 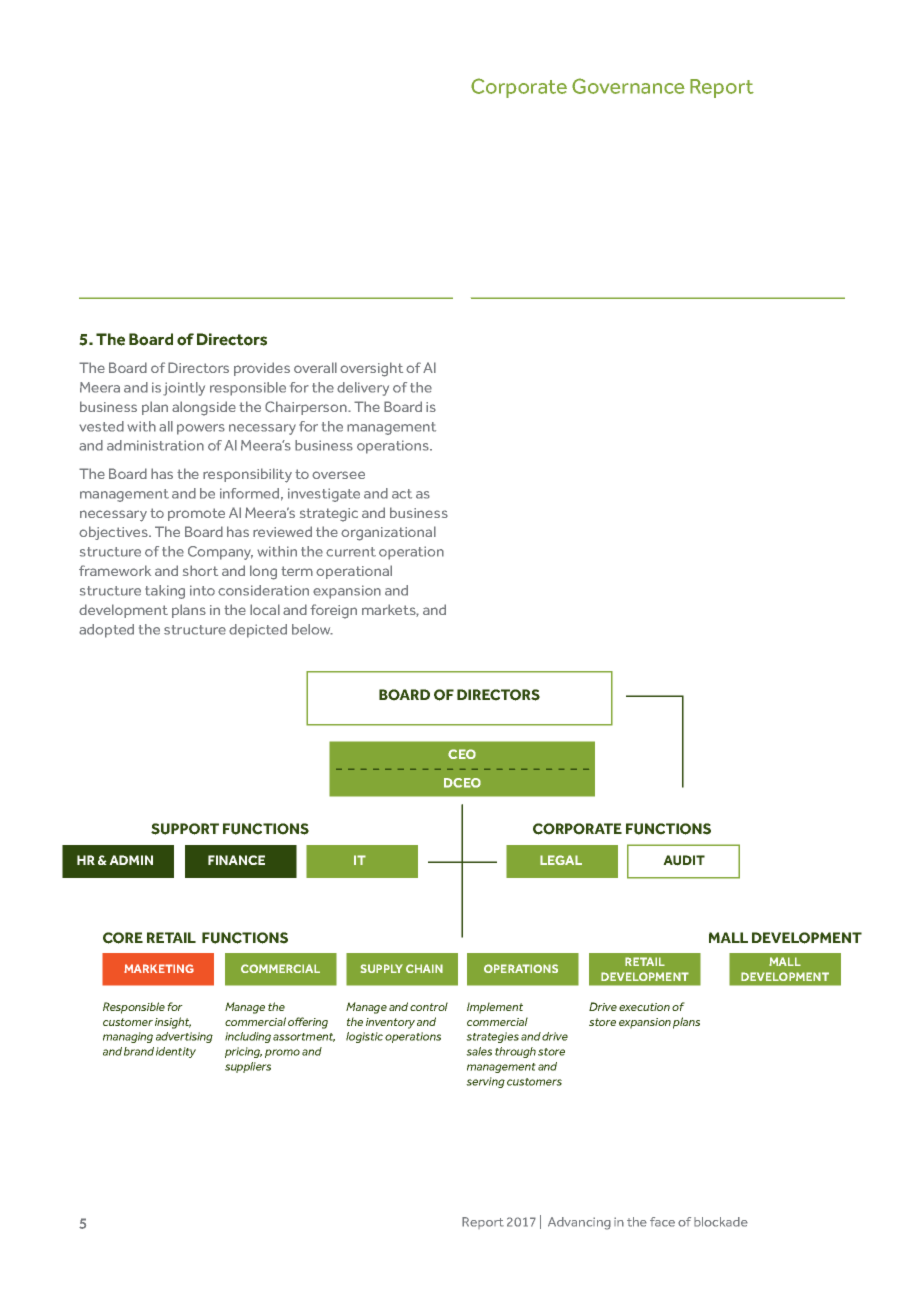 I want to click on MARKETING, so click(x=159, y=968).
